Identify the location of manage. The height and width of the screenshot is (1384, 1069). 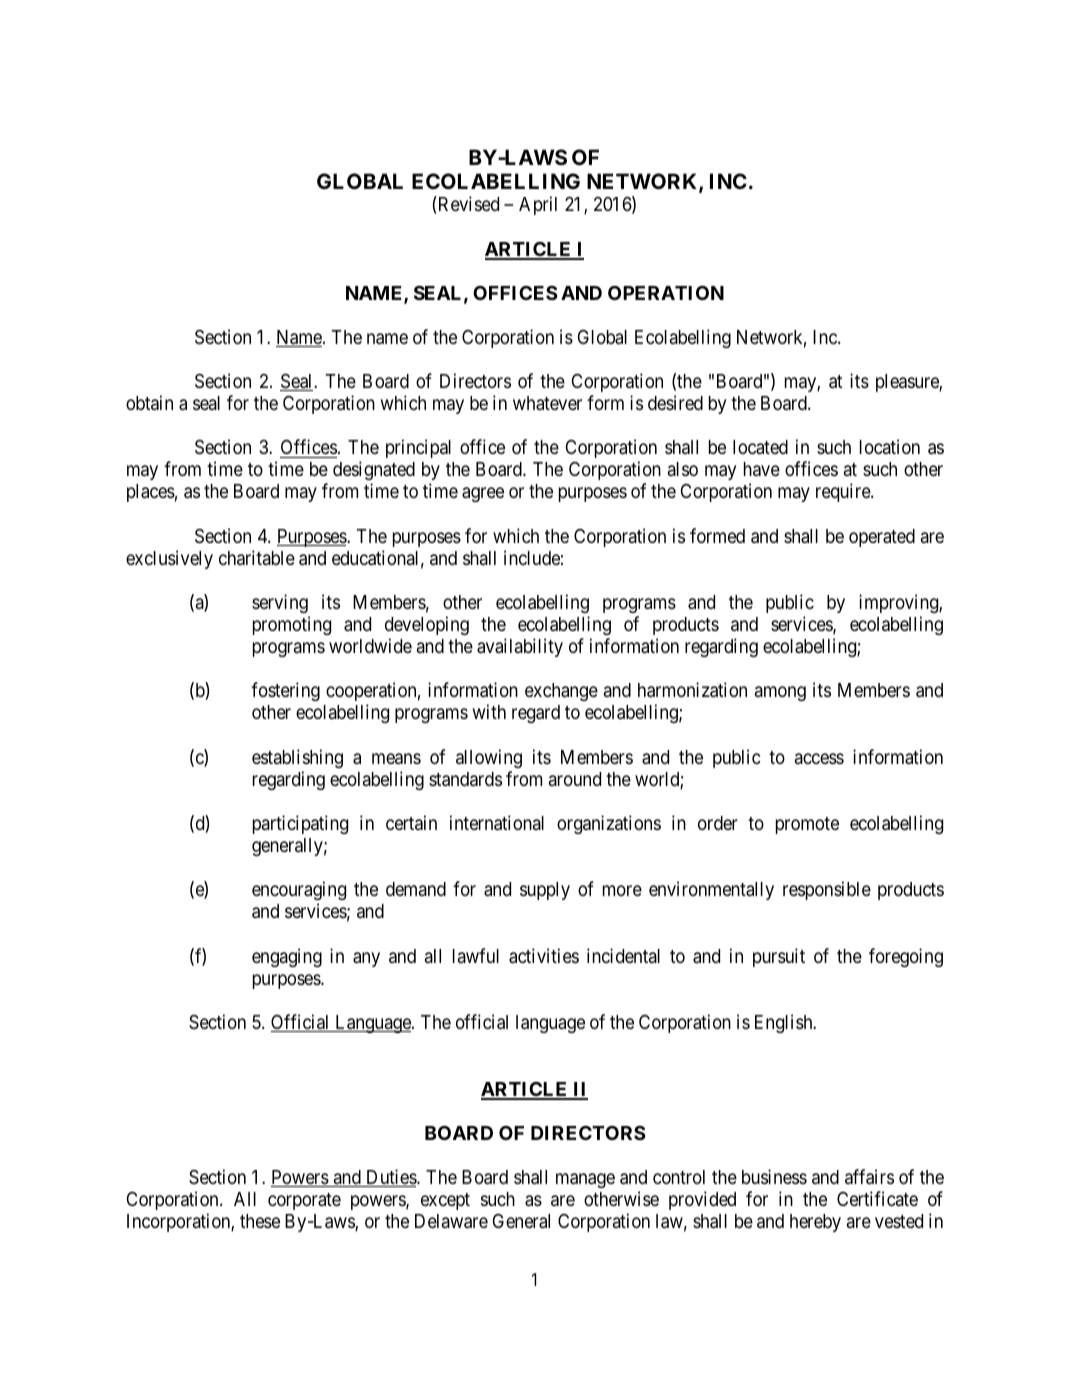
(585, 1180).
